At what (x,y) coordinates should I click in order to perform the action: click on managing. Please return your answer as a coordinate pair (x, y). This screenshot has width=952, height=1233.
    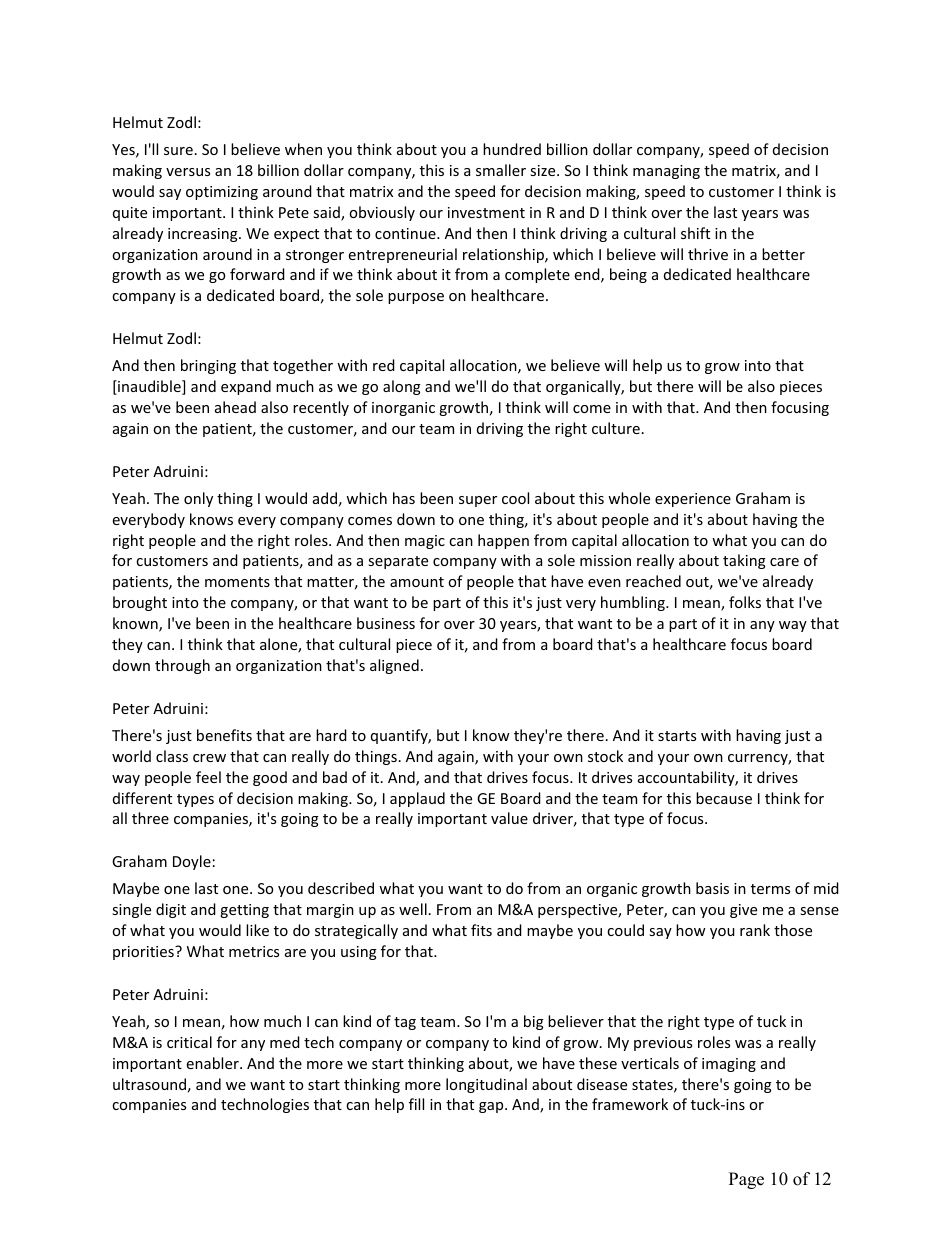
    Looking at the image, I should click on (666, 172).
